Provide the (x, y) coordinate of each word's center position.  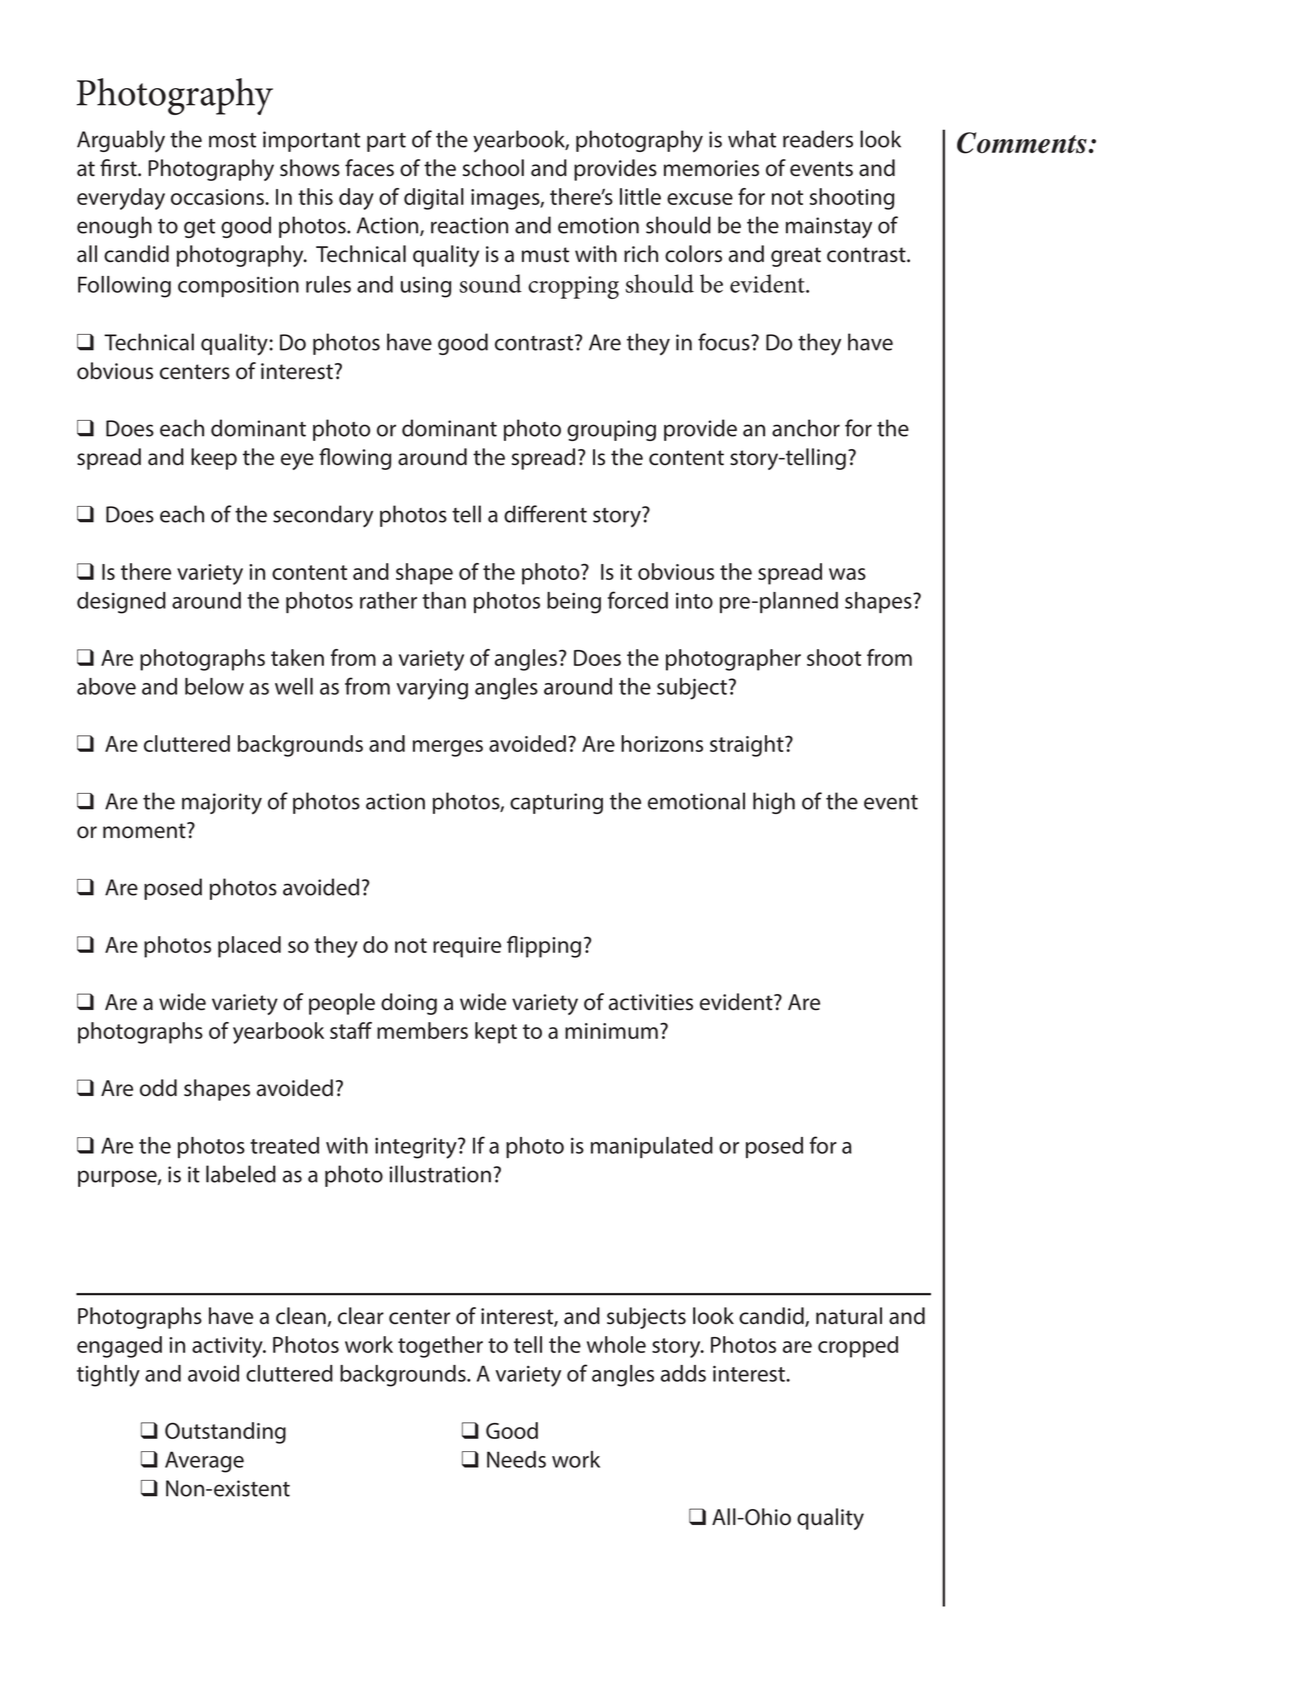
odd (158, 1088)
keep (214, 459)
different (545, 514)
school (493, 168)
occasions (218, 197)
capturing (556, 803)
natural (849, 1316)
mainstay (829, 228)
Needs (516, 1459)
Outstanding (225, 1433)
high (774, 803)
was (847, 574)
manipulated (652, 1147)
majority (222, 804)
